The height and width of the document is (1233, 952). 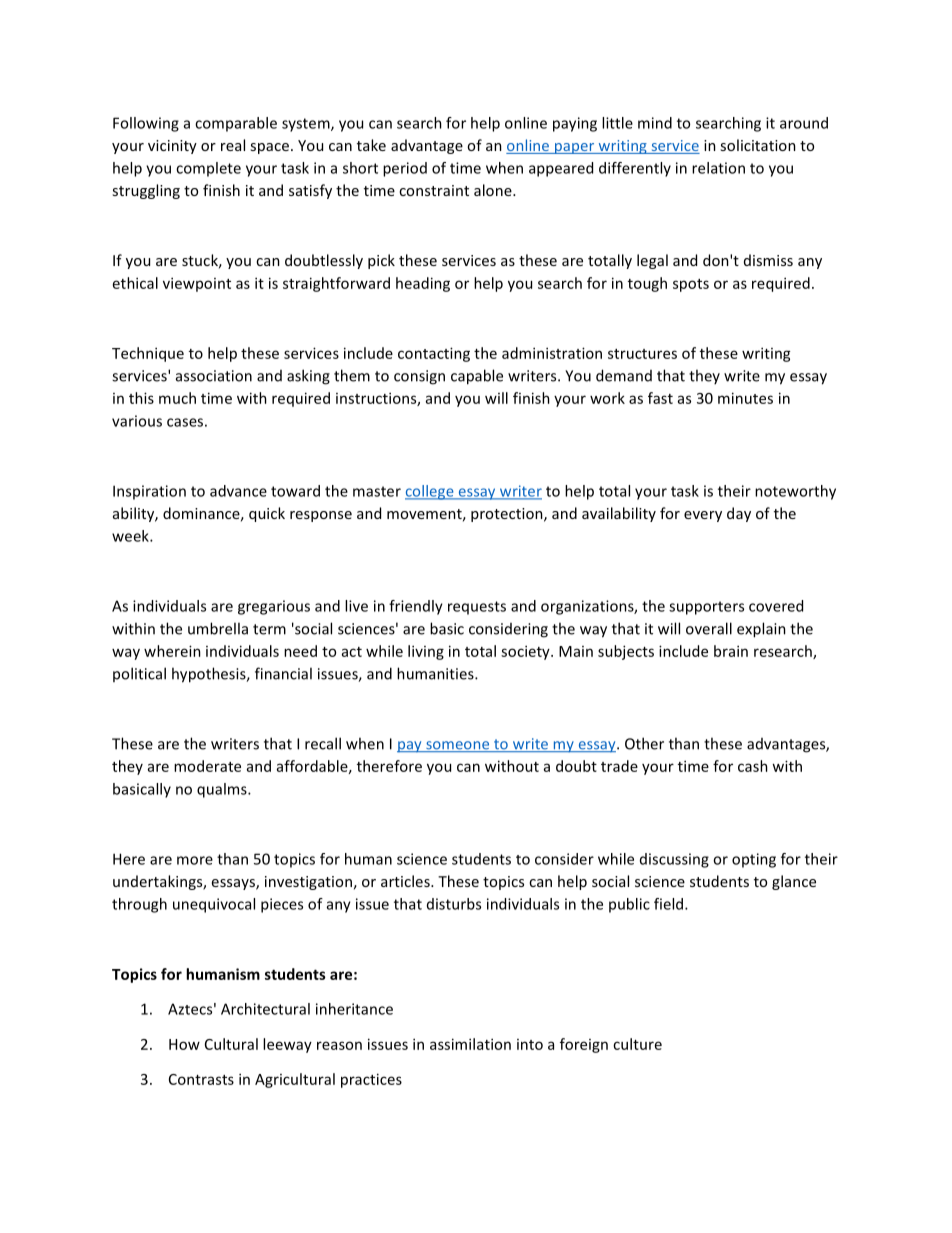 What do you see at coordinates (207, 766) in the document?
I see `moderate` at bounding box center [207, 766].
